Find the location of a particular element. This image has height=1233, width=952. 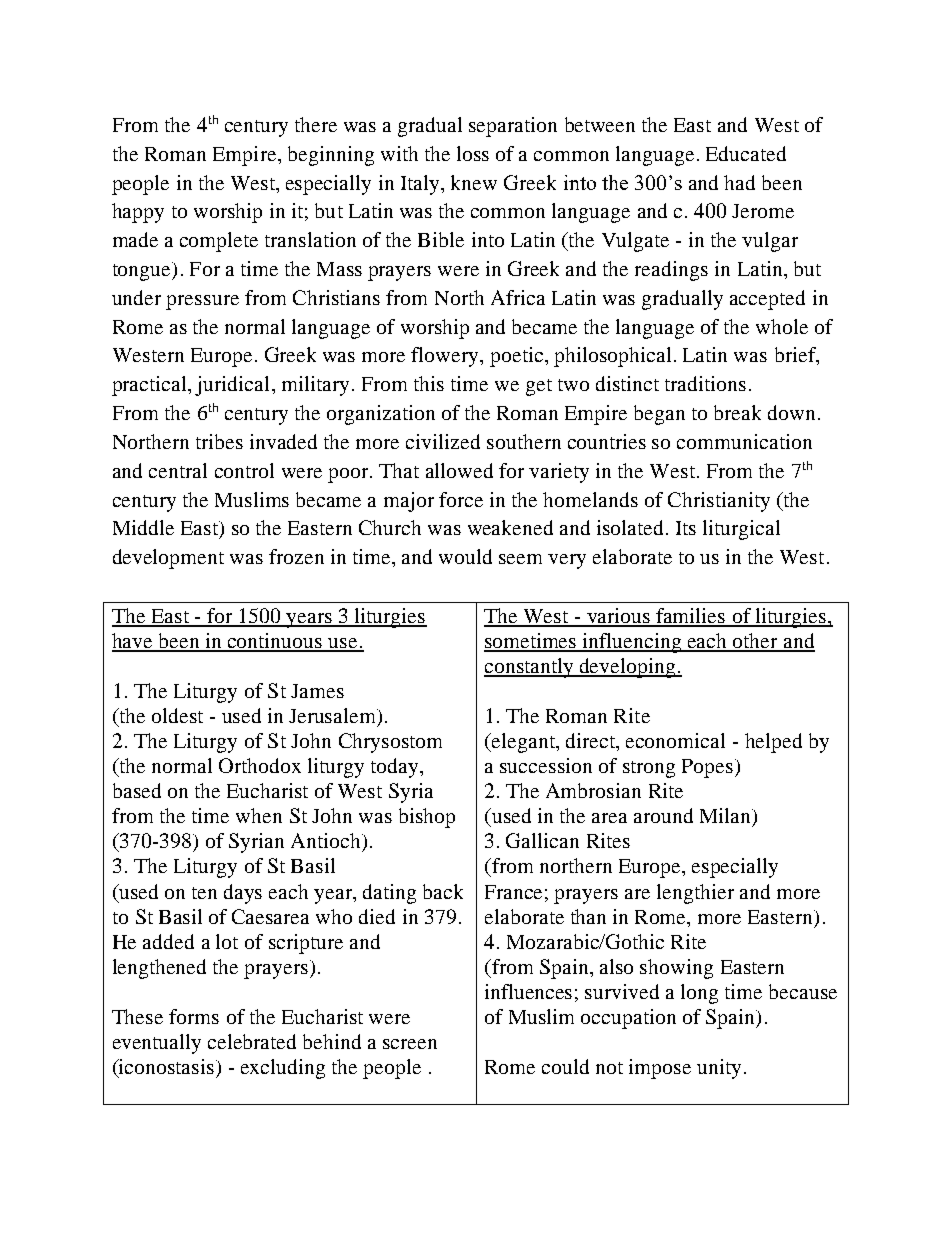

unity is located at coordinates (719, 1069).
